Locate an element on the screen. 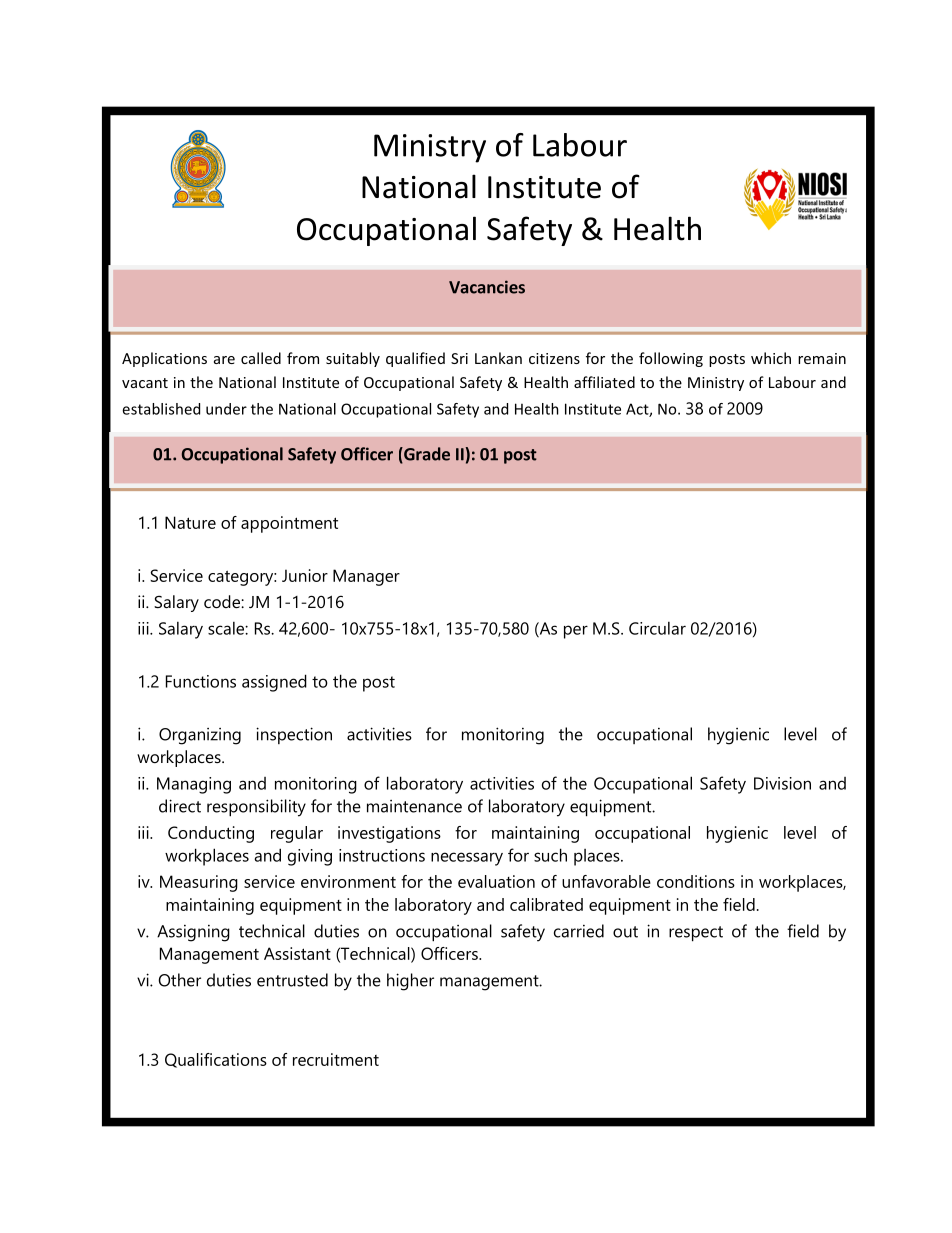  Functions is located at coordinates (201, 681).
